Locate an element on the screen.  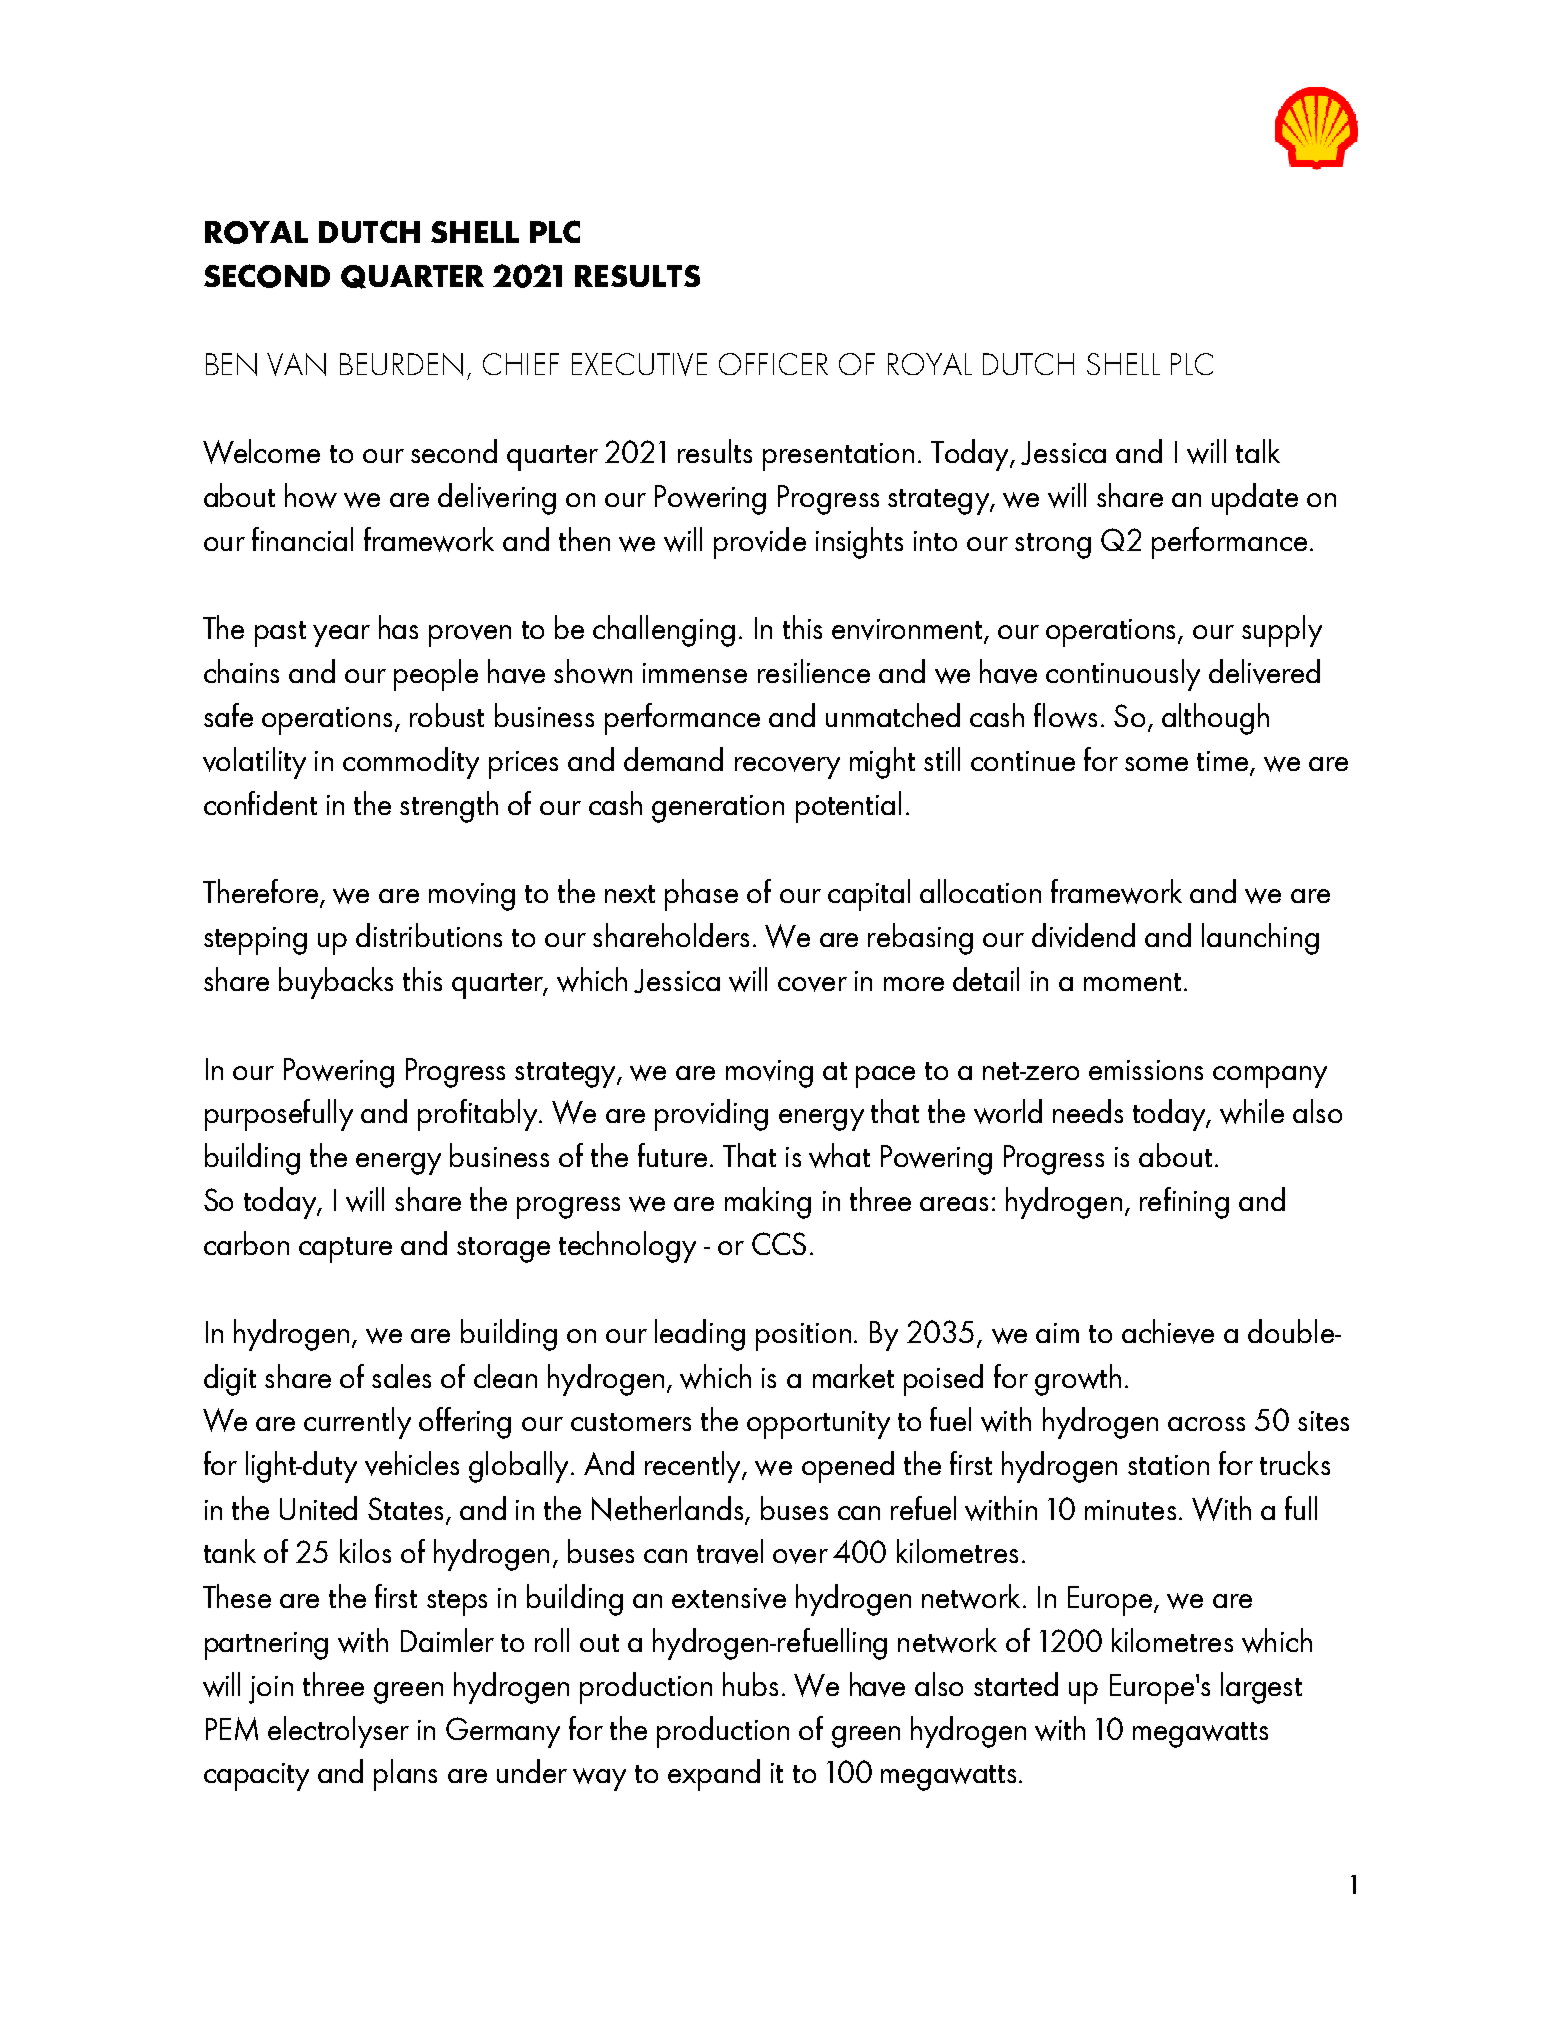
electrolyser is located at coordinates (338, 1732).
